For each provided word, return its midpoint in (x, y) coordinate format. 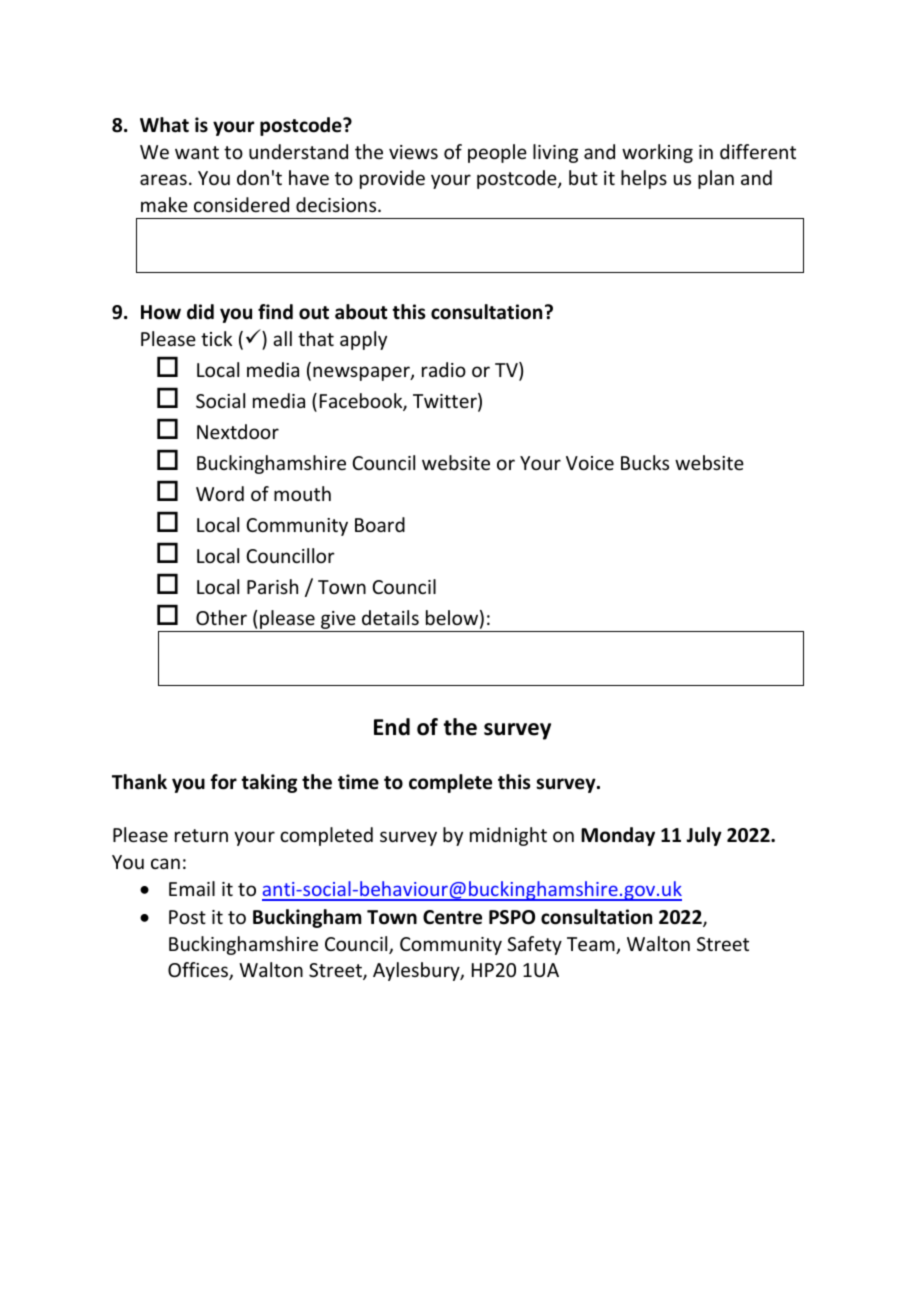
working (657, 153)
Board (380, 524)
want (197, 152)
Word (220, 493)
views (413, 152)
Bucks (645, 462)
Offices (199, 971)
